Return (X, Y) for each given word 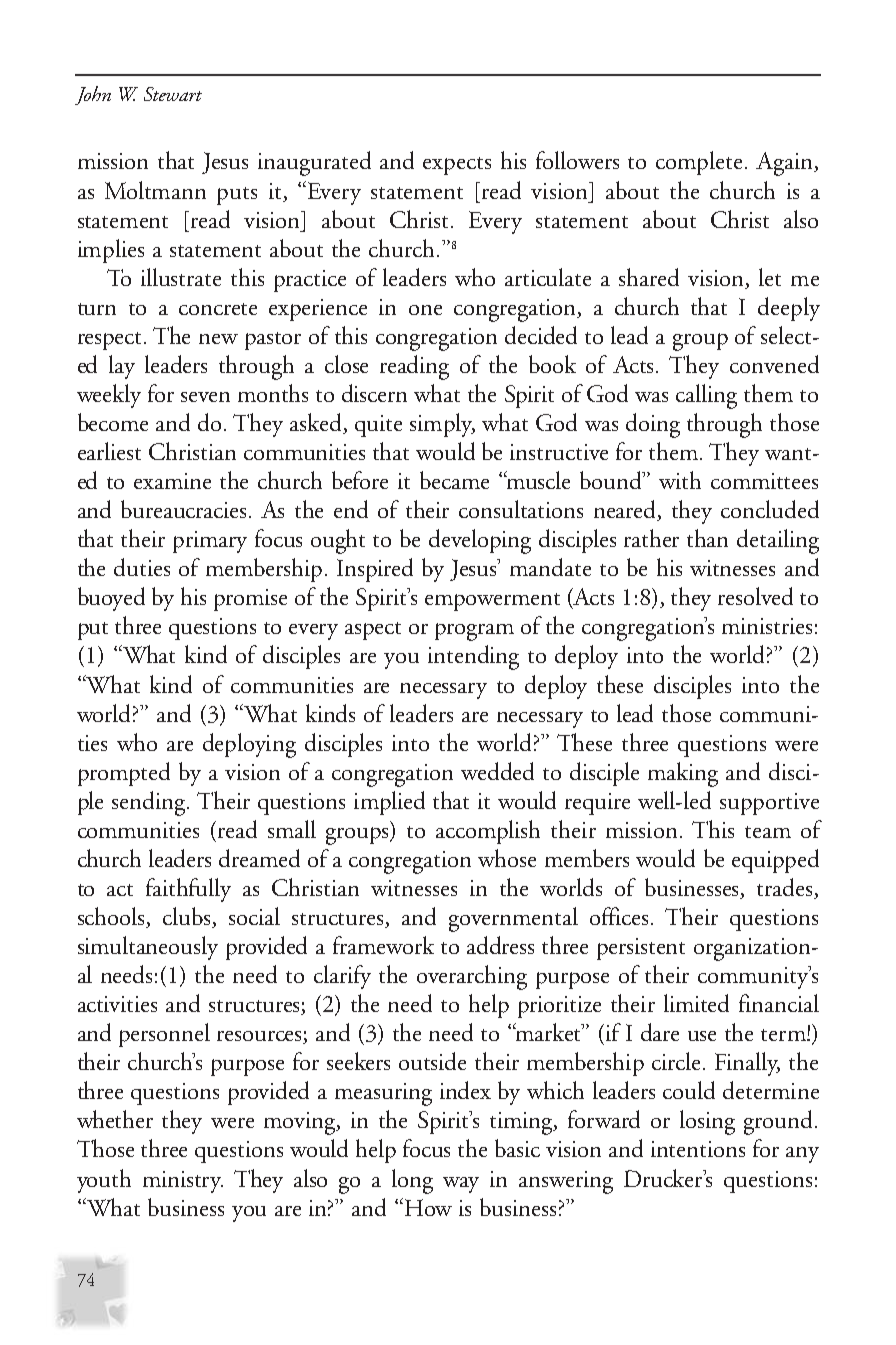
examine (172, 481)
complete (699, 163)
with (680, 480)
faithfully (188, 890)
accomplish (488, 832)
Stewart (173, 94)
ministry (183, 1182)
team (768, 832)
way (461, 1185)
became (454, 480)
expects (457, 166)
